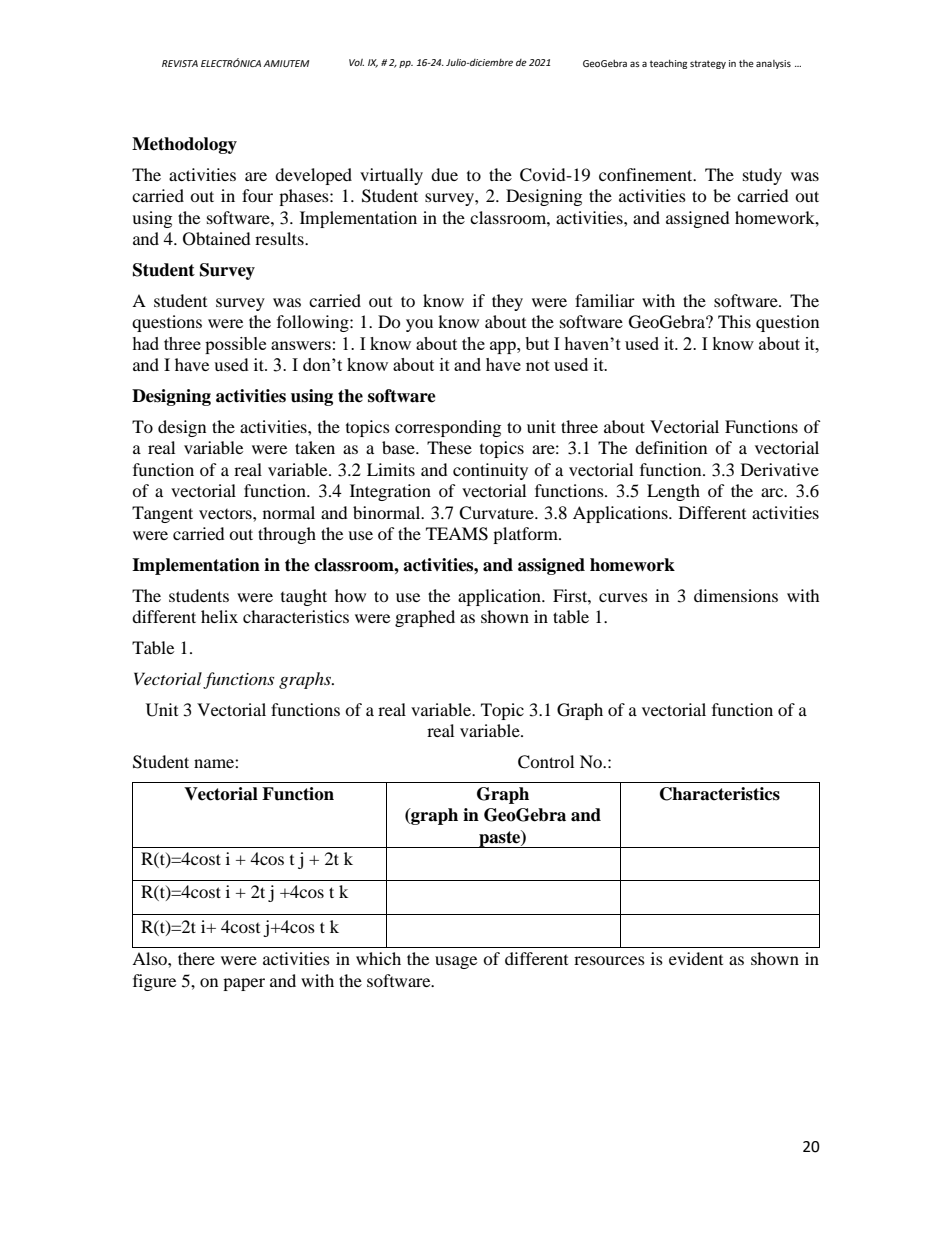 Image resolution: width=952 pixels, height=1233 pixels. I want to click on Vol, so click(356, 62).
